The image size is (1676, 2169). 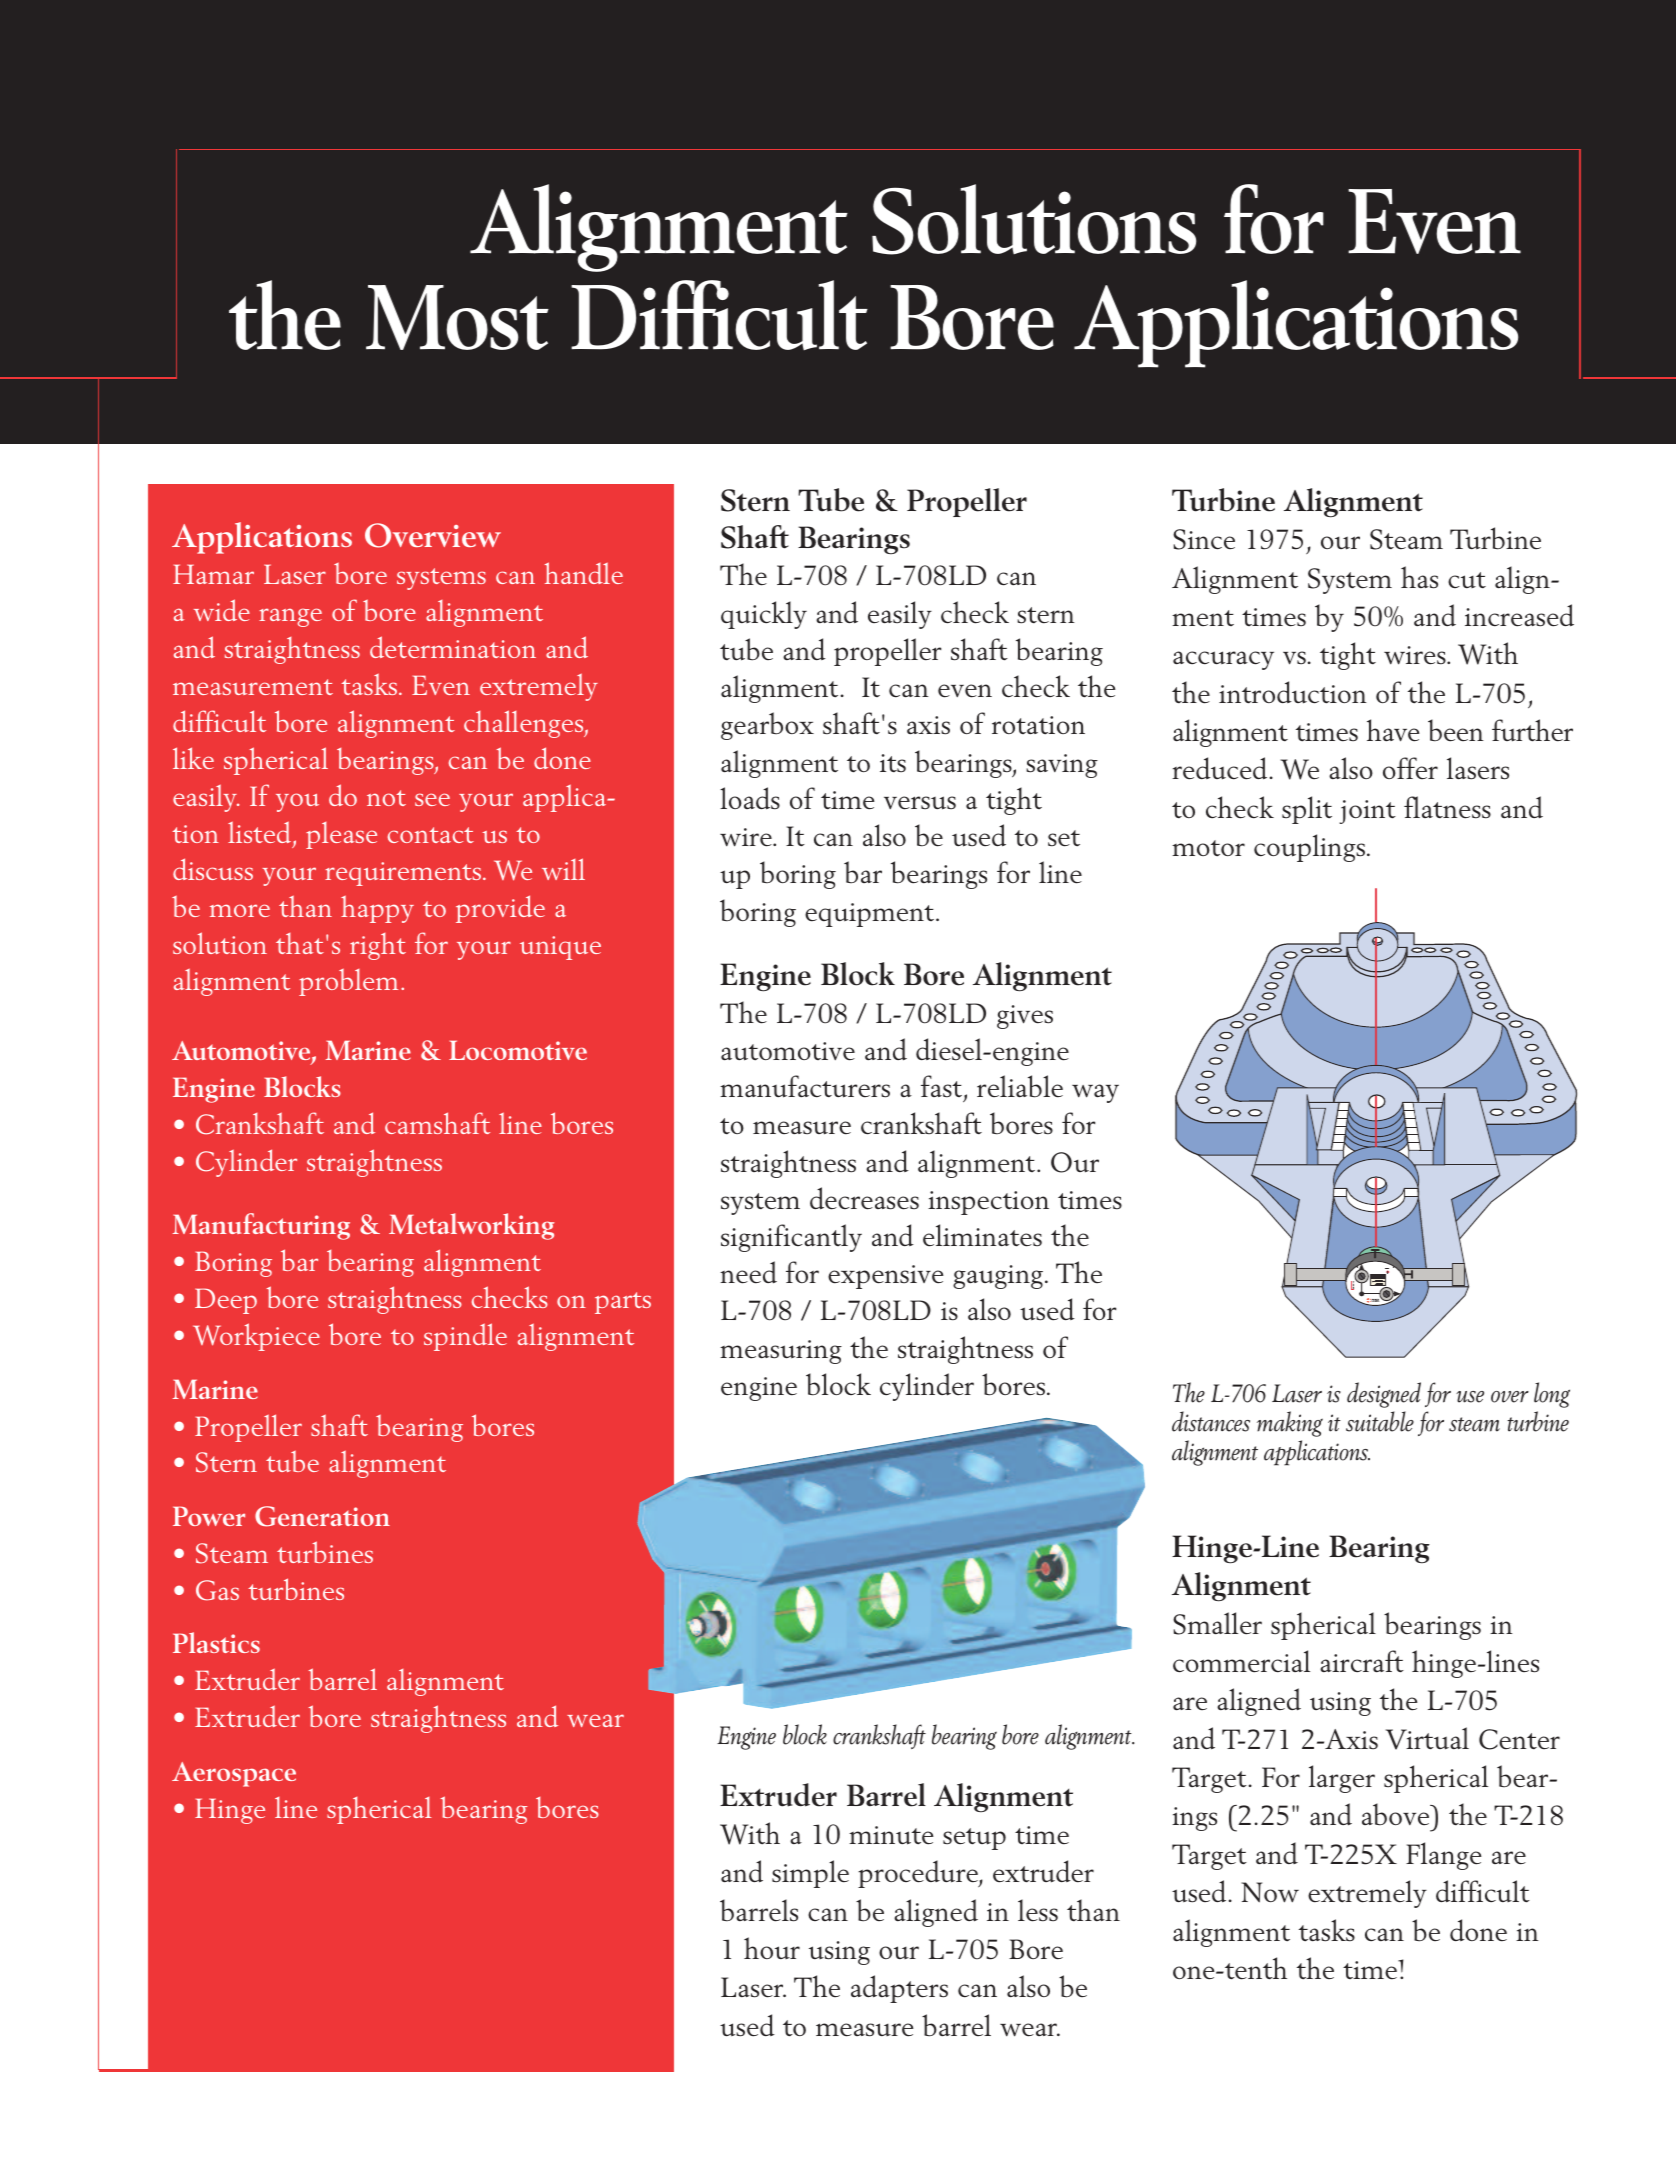 What do you see at coordinates (209, 1516) in the document?
I see `Power` at bounding box center [209, 1516].
